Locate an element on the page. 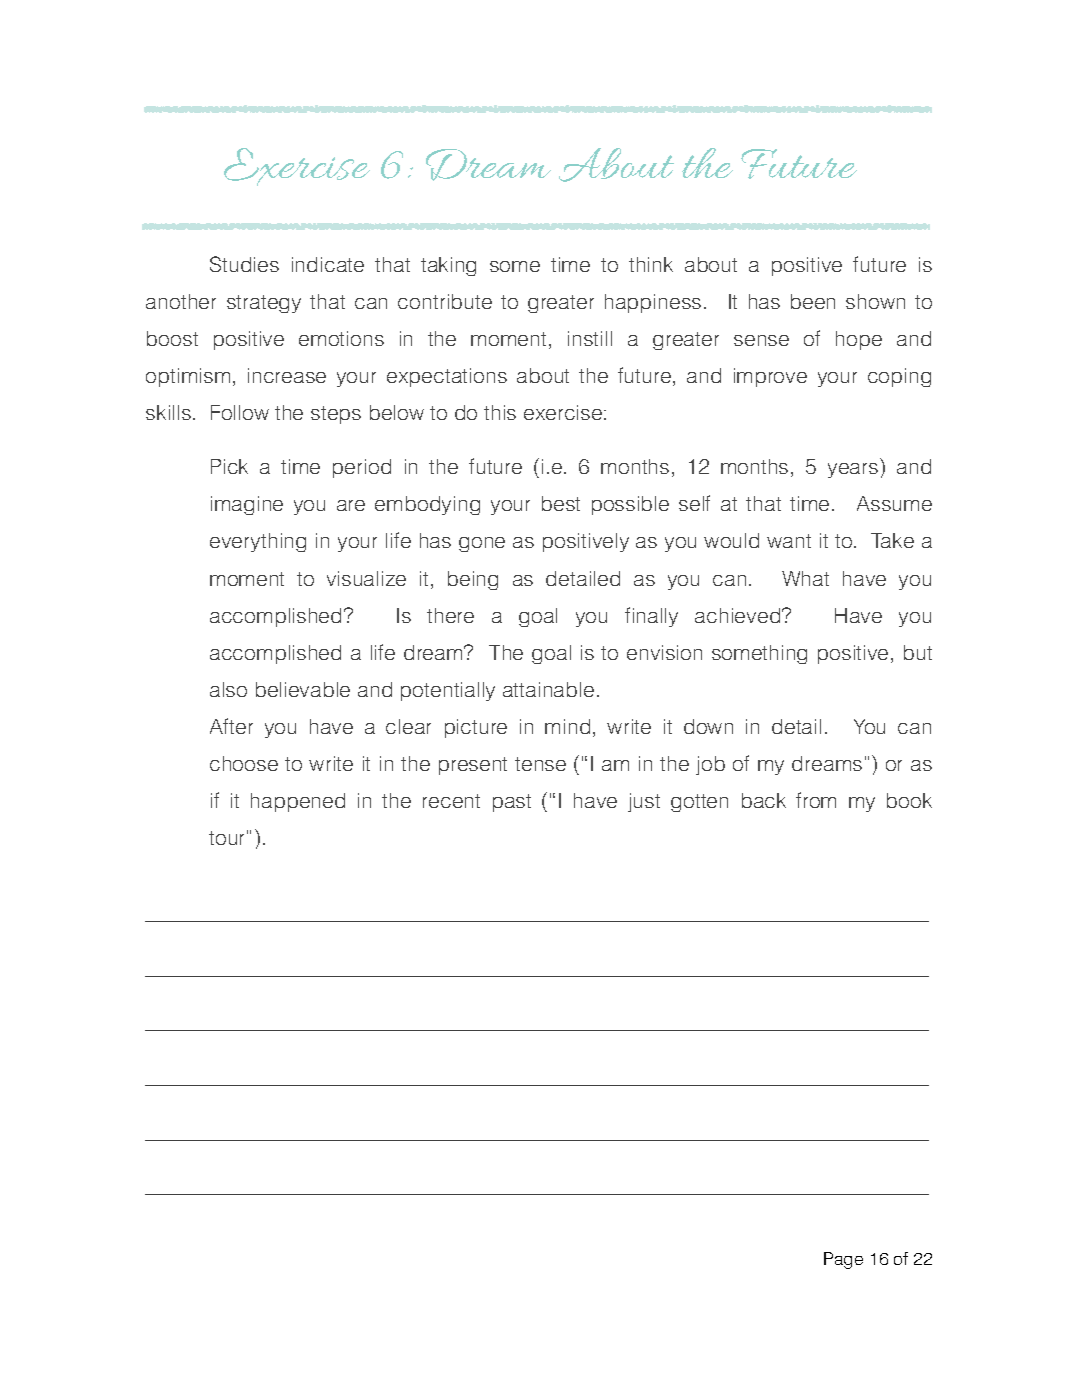  everything is located at coordinates (258, 542).
